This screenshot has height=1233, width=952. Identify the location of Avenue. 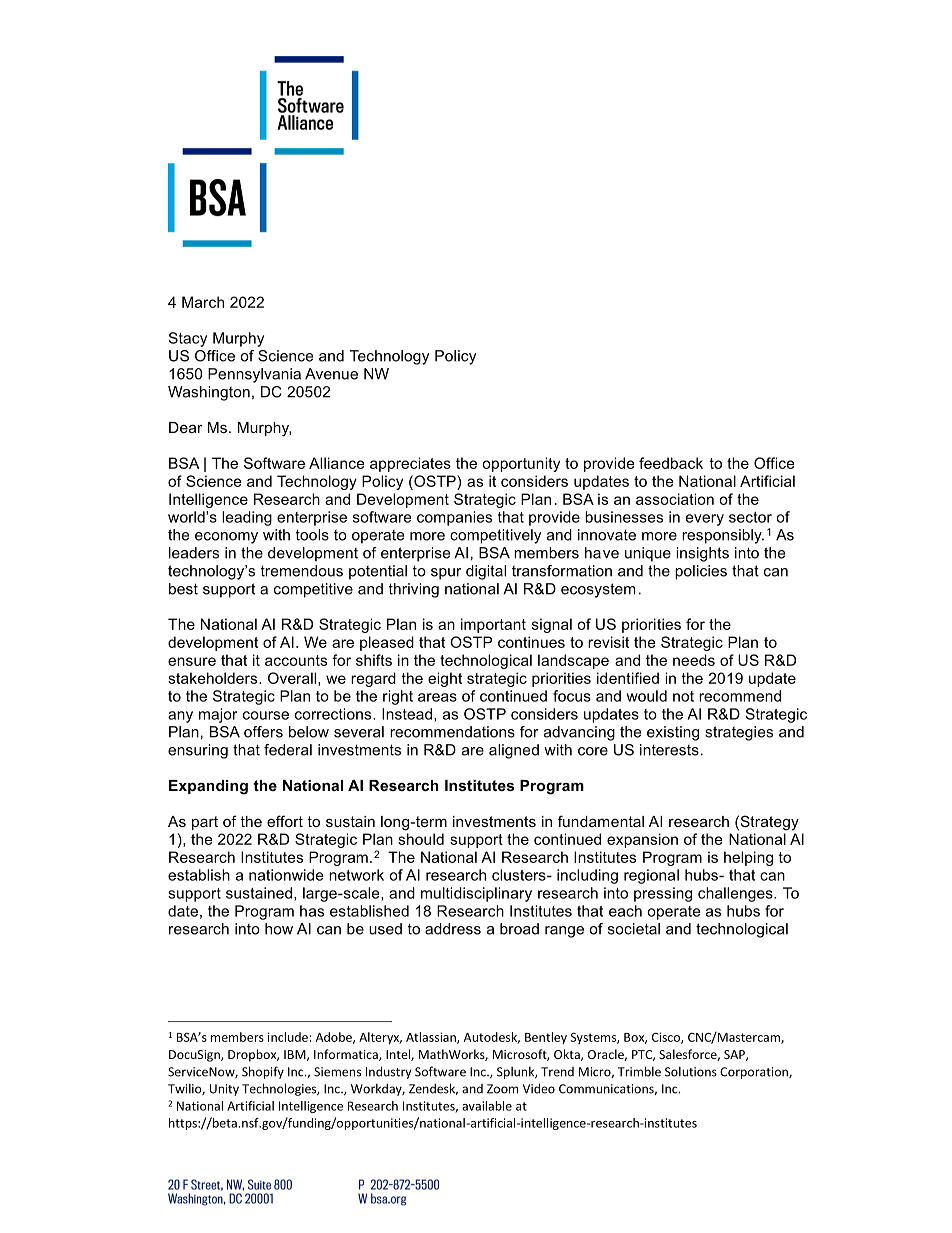
(331, 374).
